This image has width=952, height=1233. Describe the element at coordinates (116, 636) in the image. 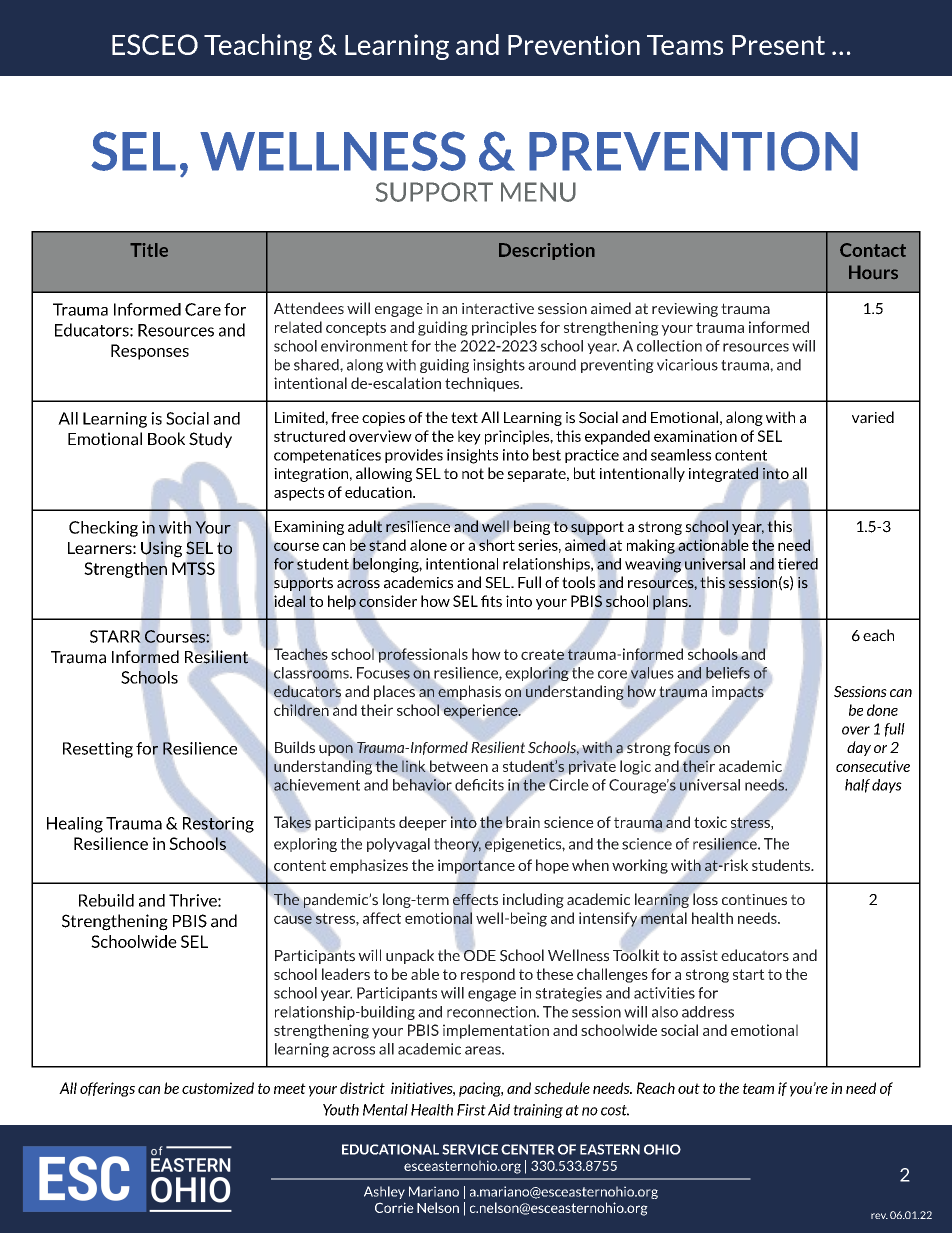

I see `STARR` at that location.
